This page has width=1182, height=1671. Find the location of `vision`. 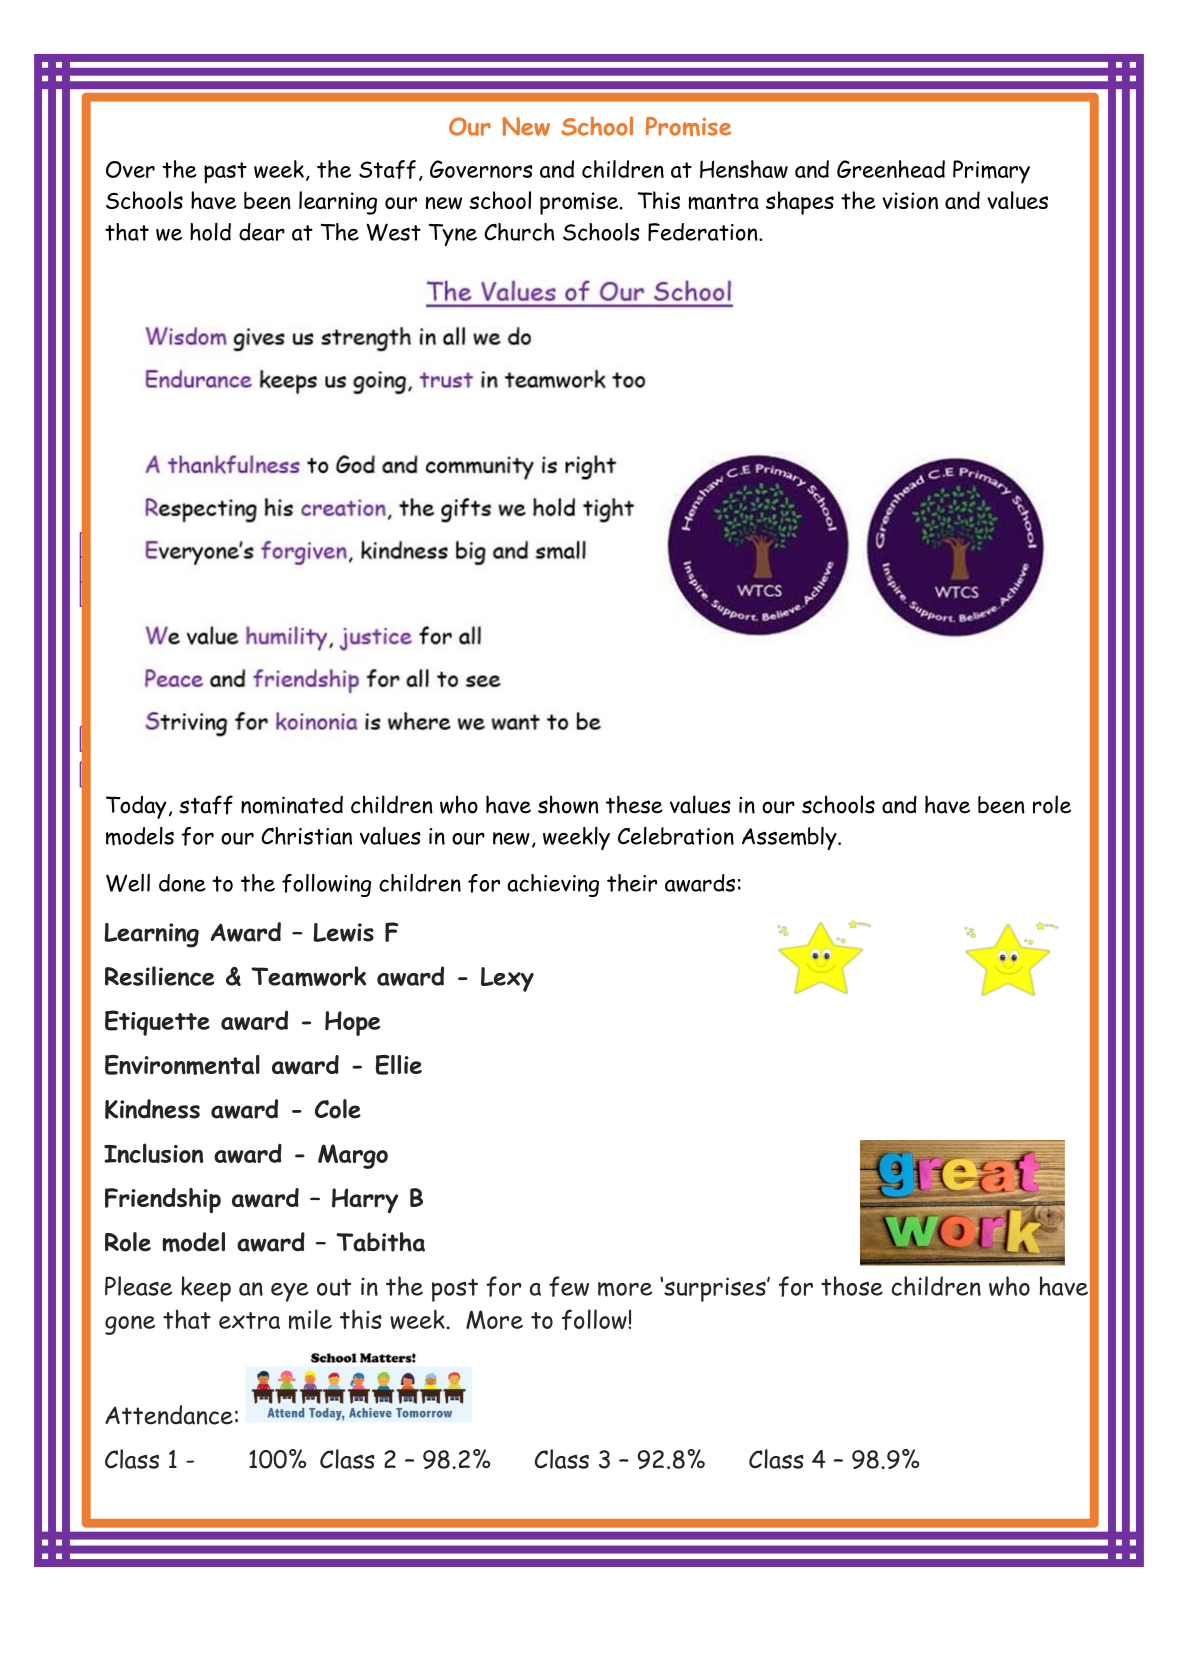

vision is located at coordinates (910, 200).
